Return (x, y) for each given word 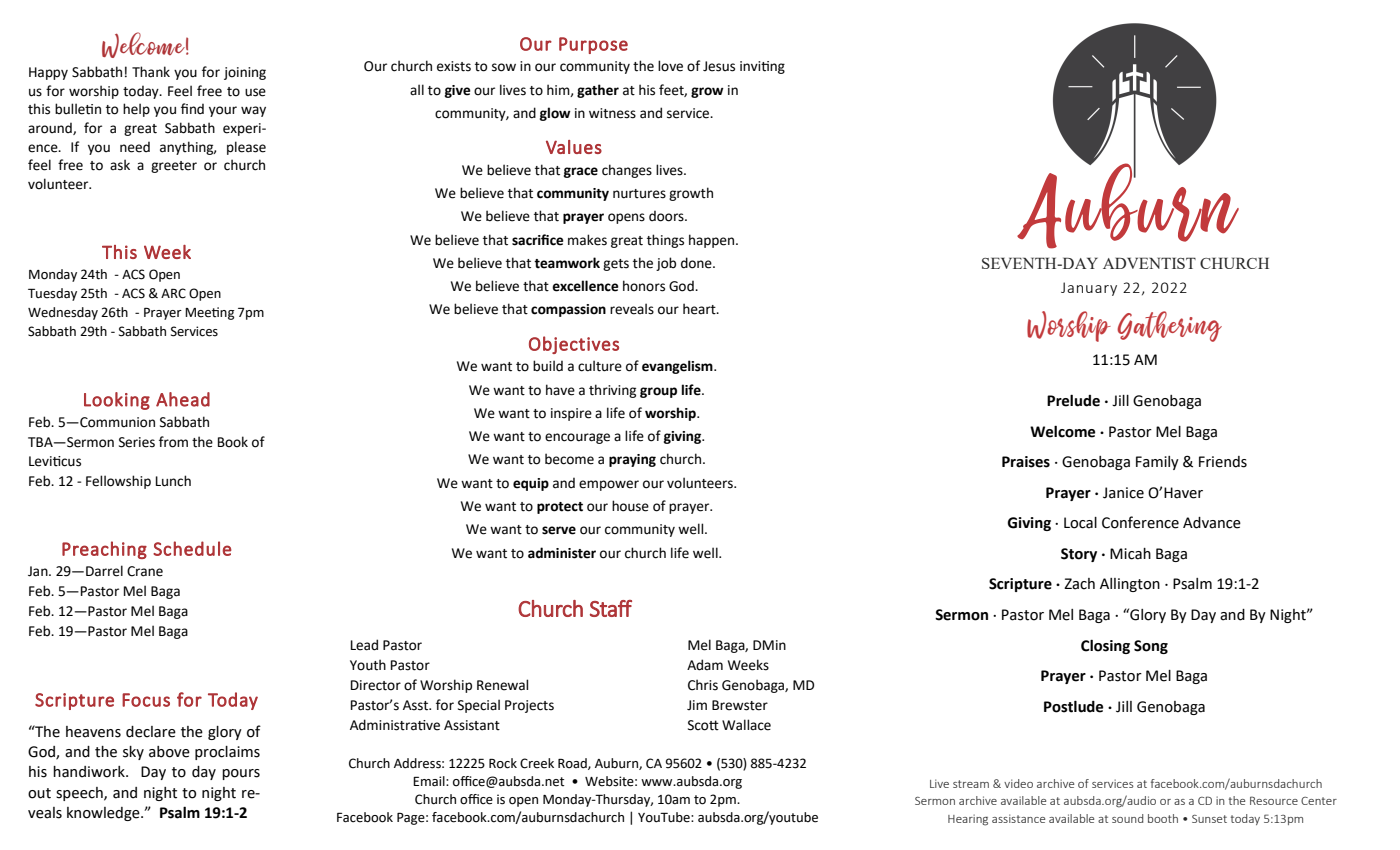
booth (1163, 818)
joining (245, 73)
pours (241, 774)
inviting (762, 67)
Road (573, 764)
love (670, 66)
